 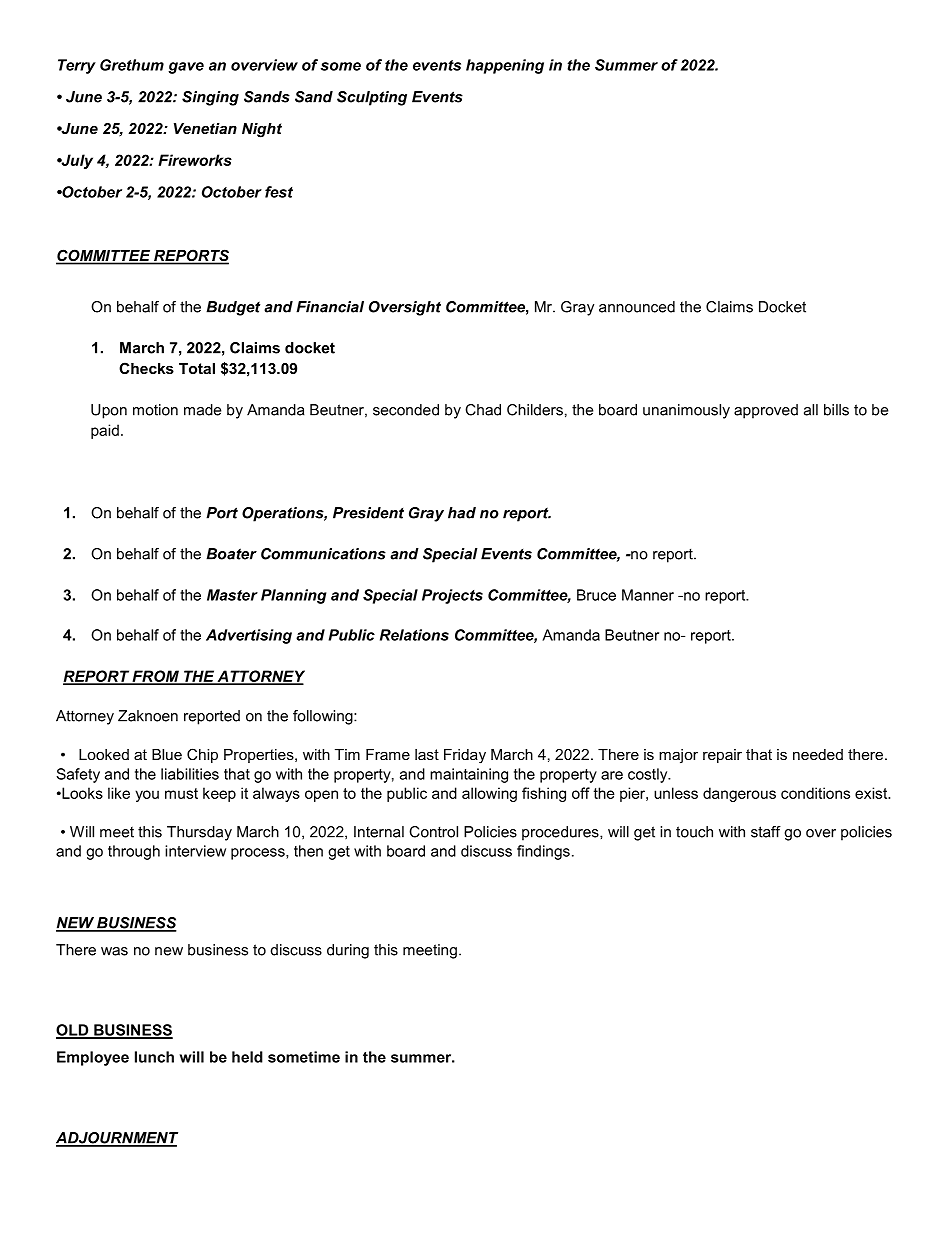 I want to click on staff, so click(x=766, y=832).
